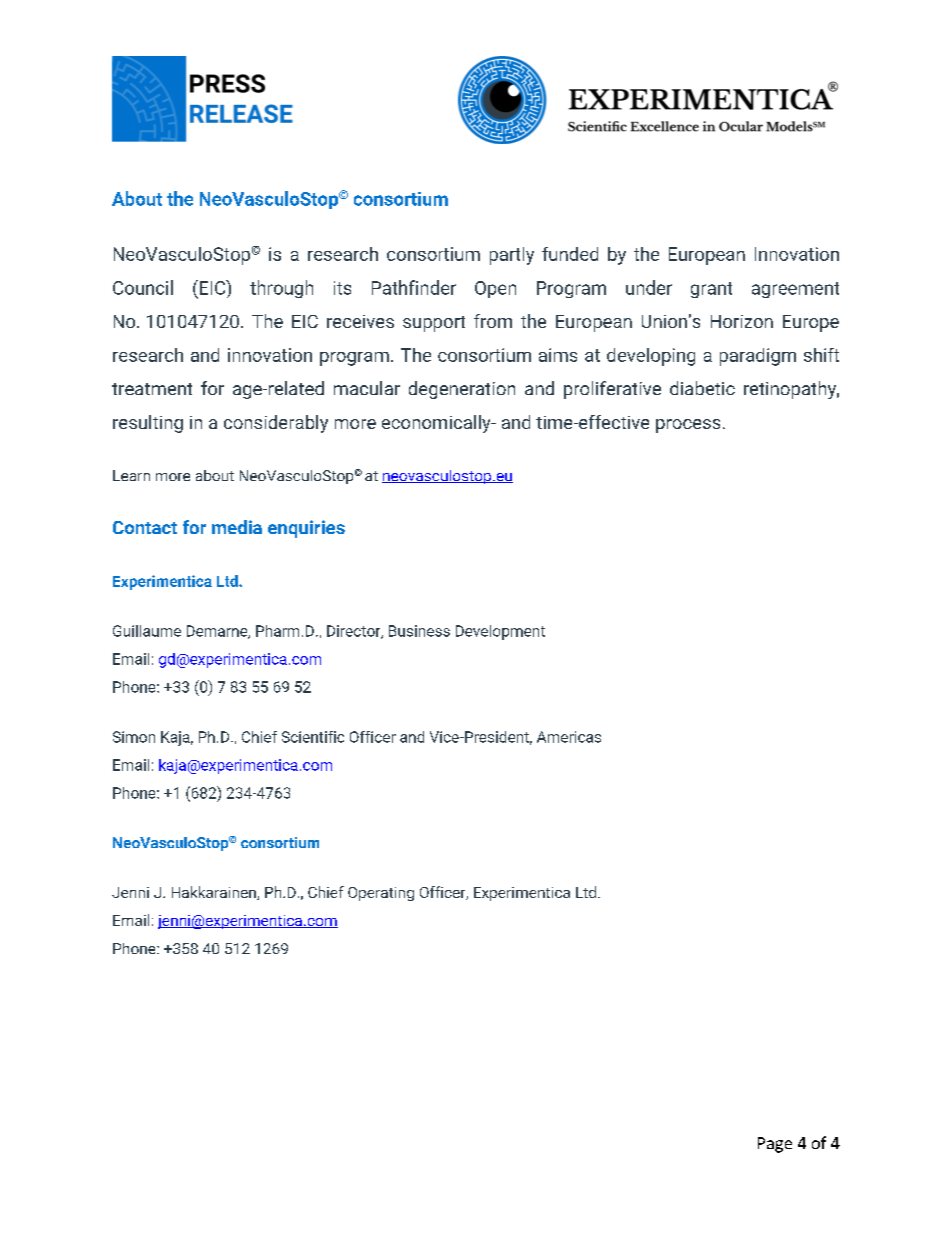  What do you see at coordinates (500, 632) in the screenshot?
I see `Development` at bounding box center [500, 632].
